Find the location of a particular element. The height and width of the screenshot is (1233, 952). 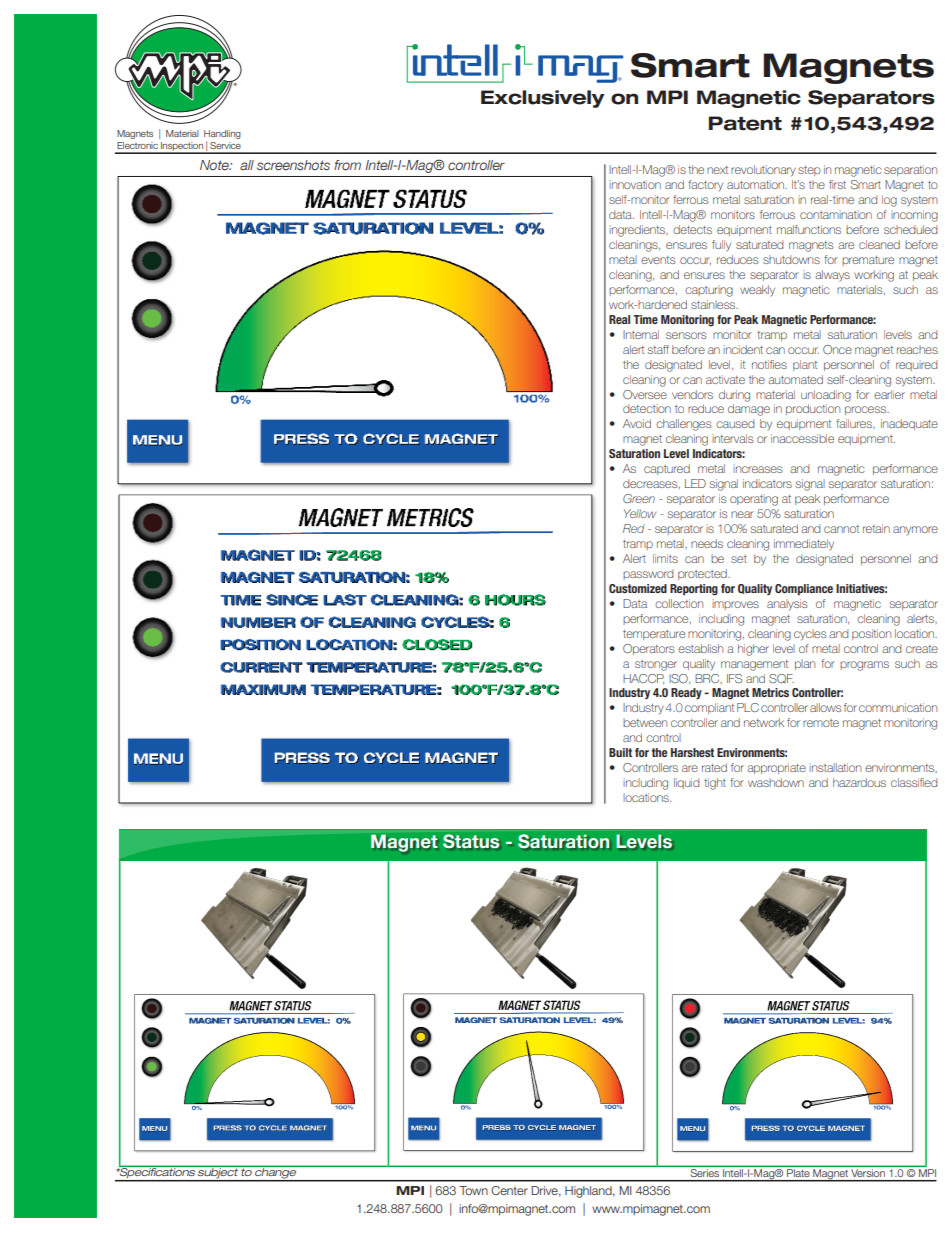

screenshots is located at coordinates (293, 165).
